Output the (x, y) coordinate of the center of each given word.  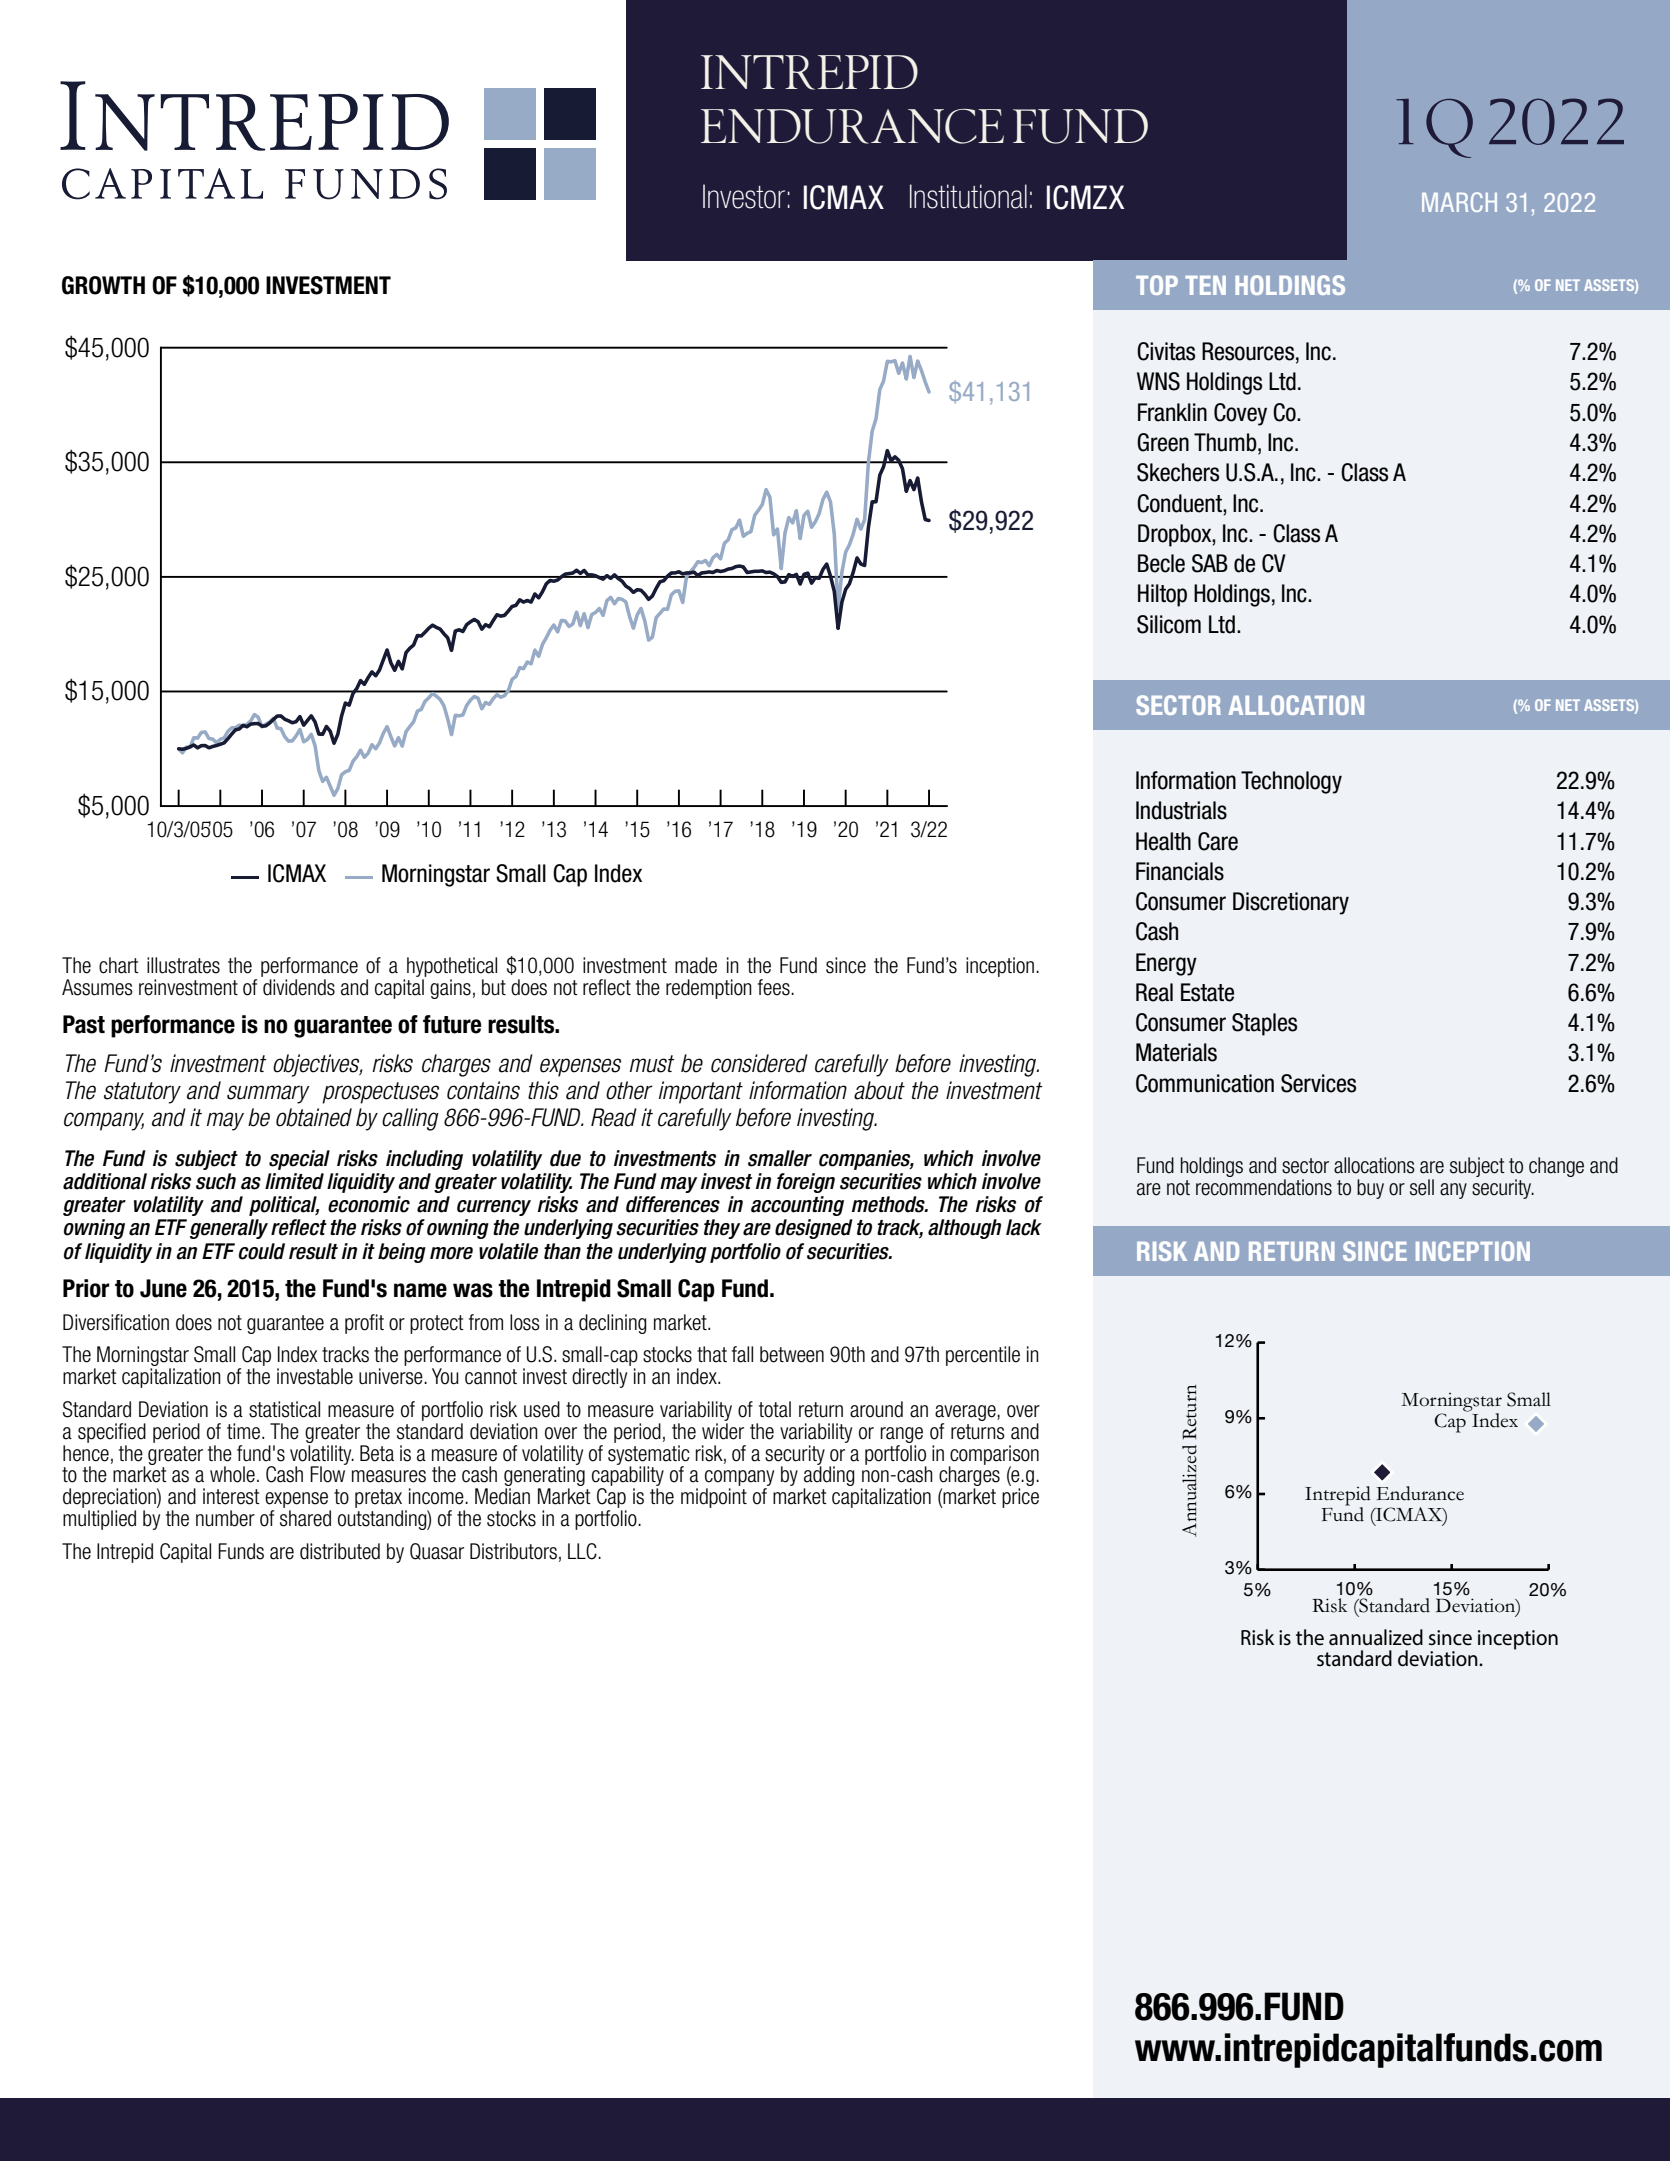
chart (119, 965)
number (225, 1518)
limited (294, 1181)
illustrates (183, 965)
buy (1370, 1189)
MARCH (1459, 202)
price (1020, 1498)
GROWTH (103, 285)
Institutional (968, 196)
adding (829, 1476)
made (696, 965)
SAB (1210, 563)
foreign (806, 1183)
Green (1163, 442)
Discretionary (1291, 903)
